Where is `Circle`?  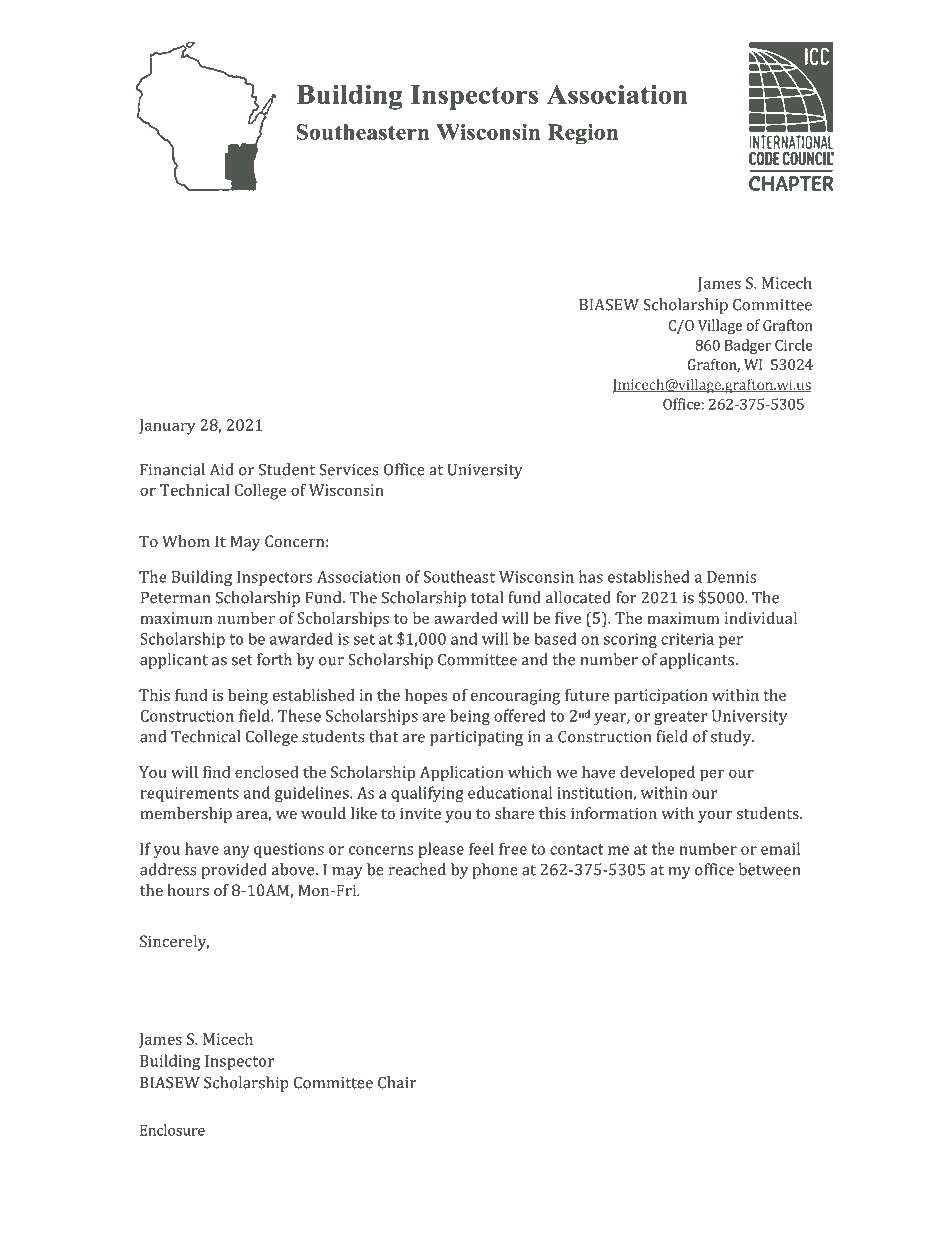 Circle is located at coordinates (794, 345).
